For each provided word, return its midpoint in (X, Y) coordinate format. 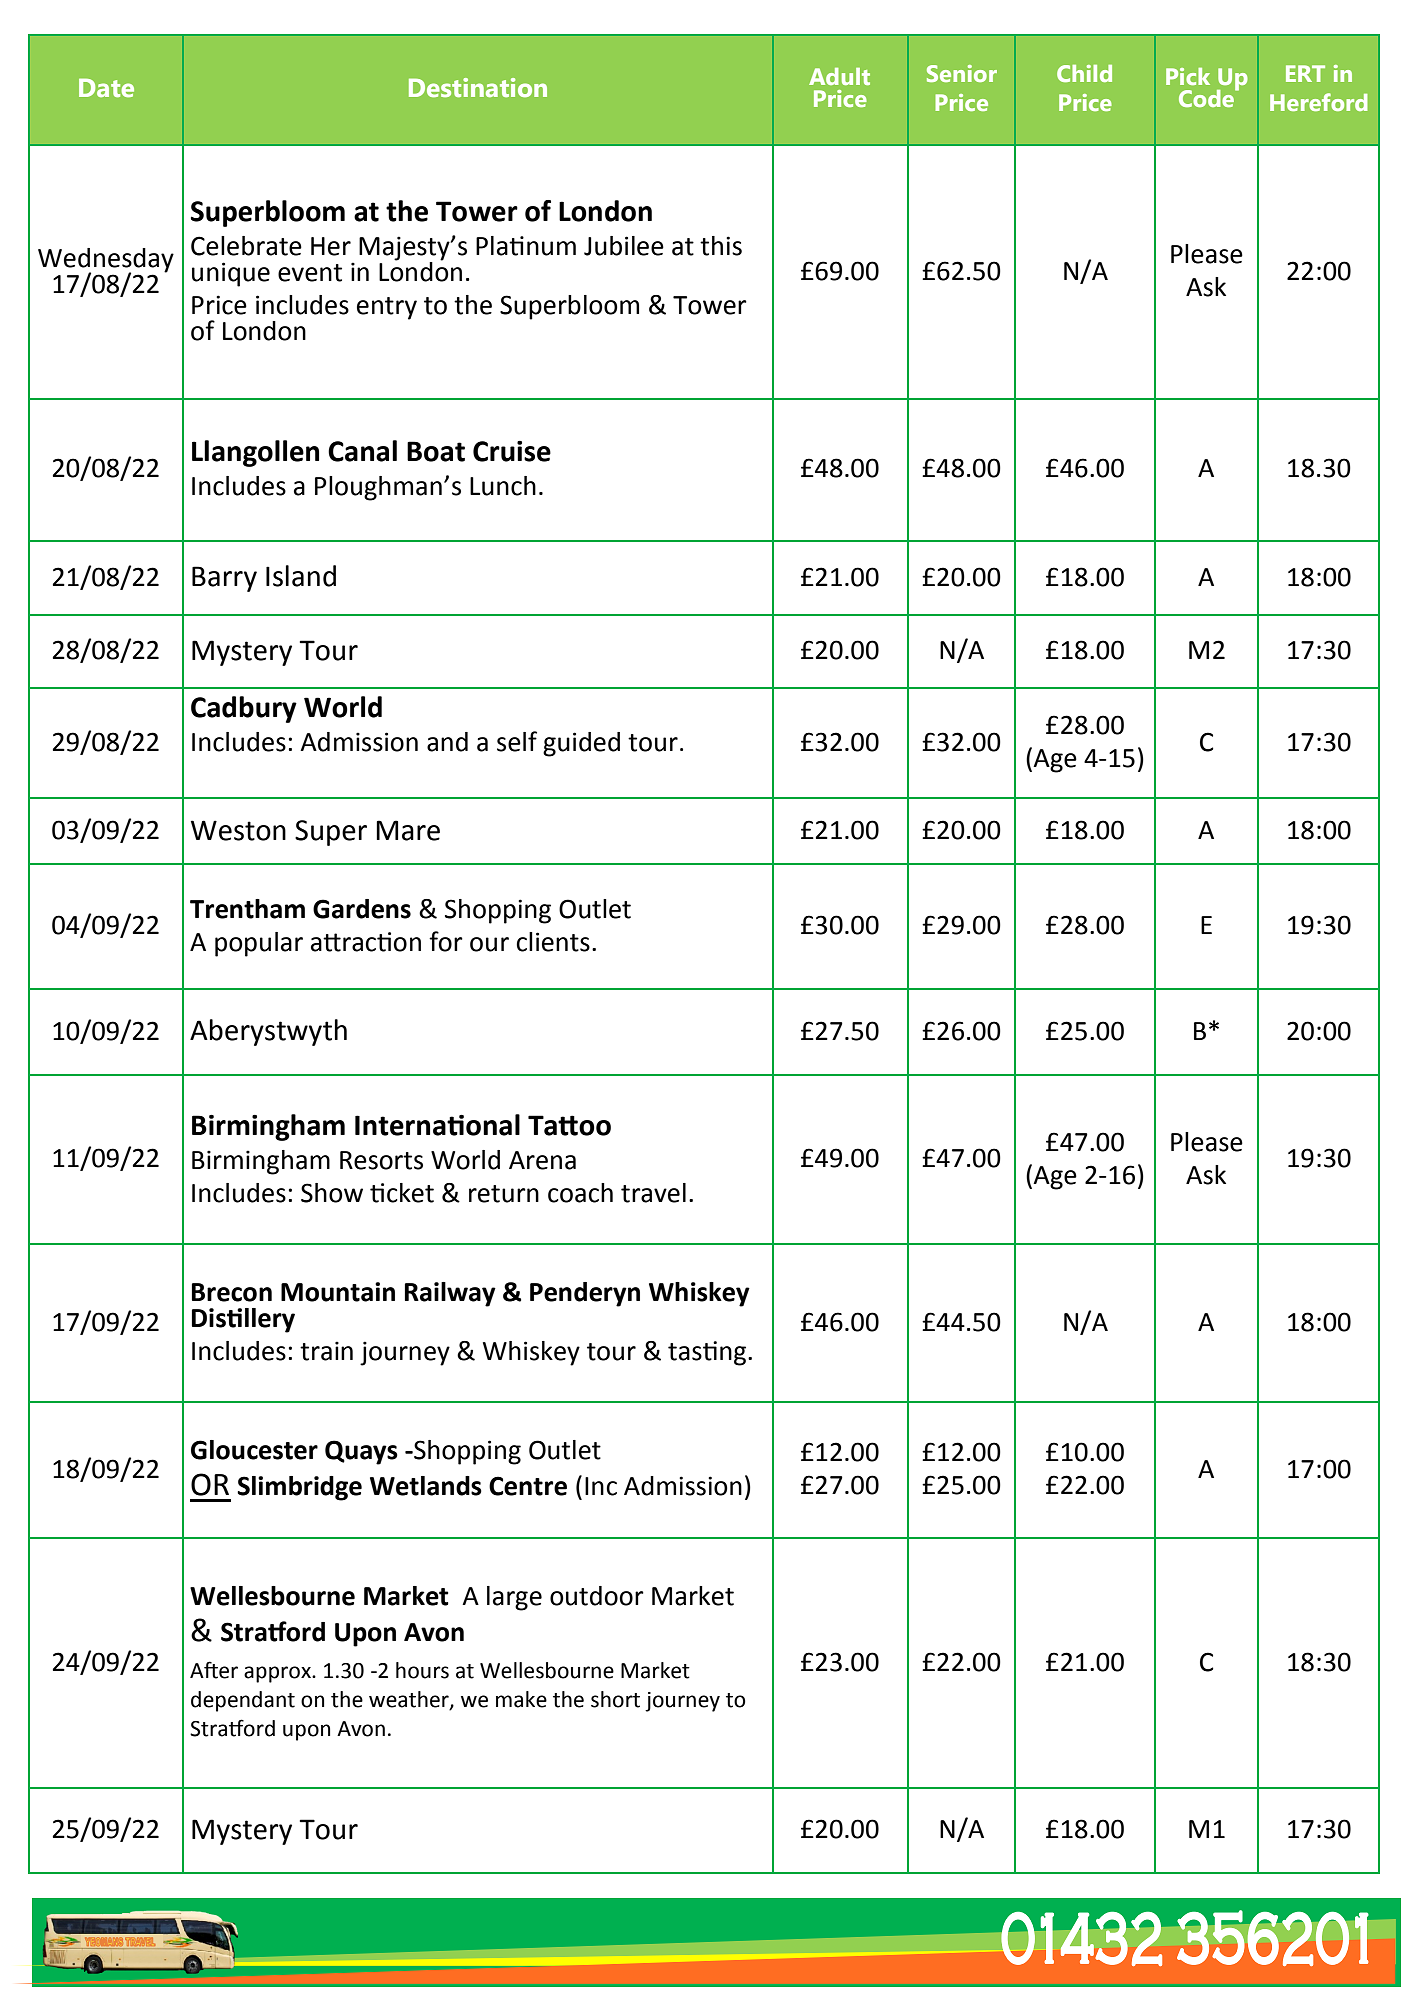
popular (259, 944)
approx (278, 1674)
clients (553, 942)
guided (581, 744)
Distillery (243, 1320)
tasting (708, 1353)
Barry (224, 579)
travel (653, 1193)
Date (106, 87)
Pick (1188, 76)
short (615, 1699)
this (721, 246)
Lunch (503, 486)
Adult (839, 76)
